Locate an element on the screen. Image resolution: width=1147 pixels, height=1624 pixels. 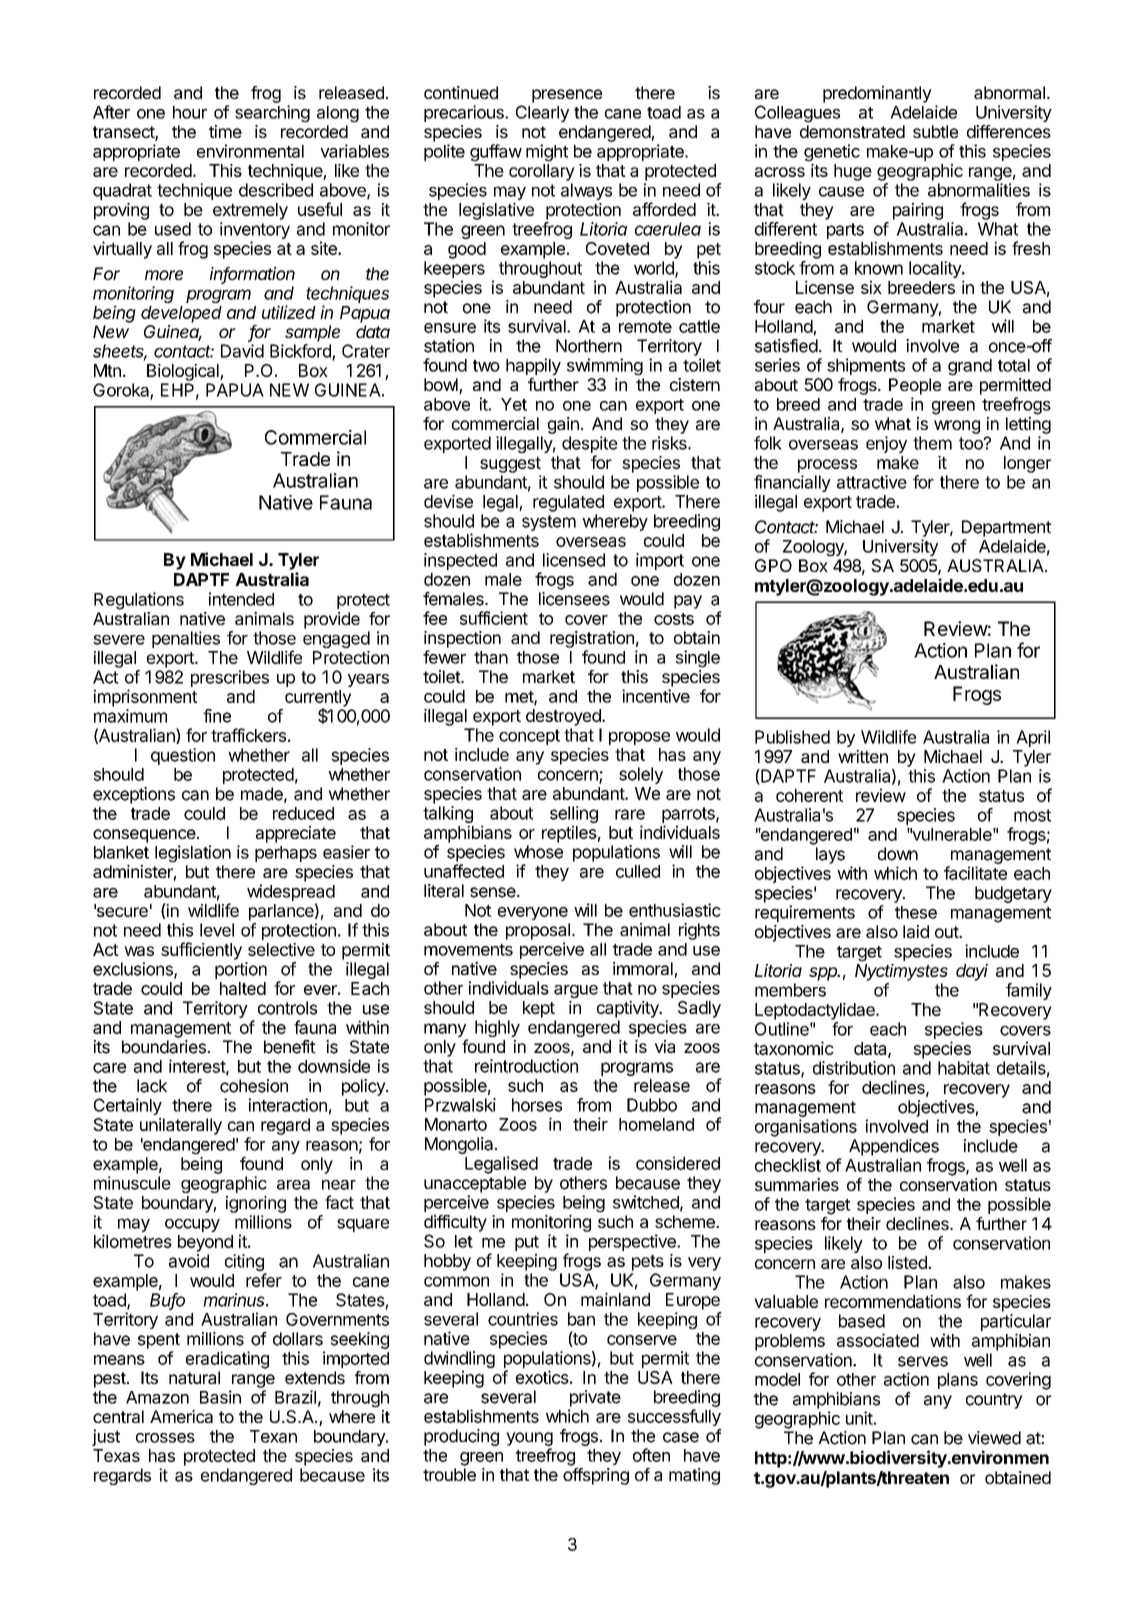
question is located at coordinates (183, 756).
